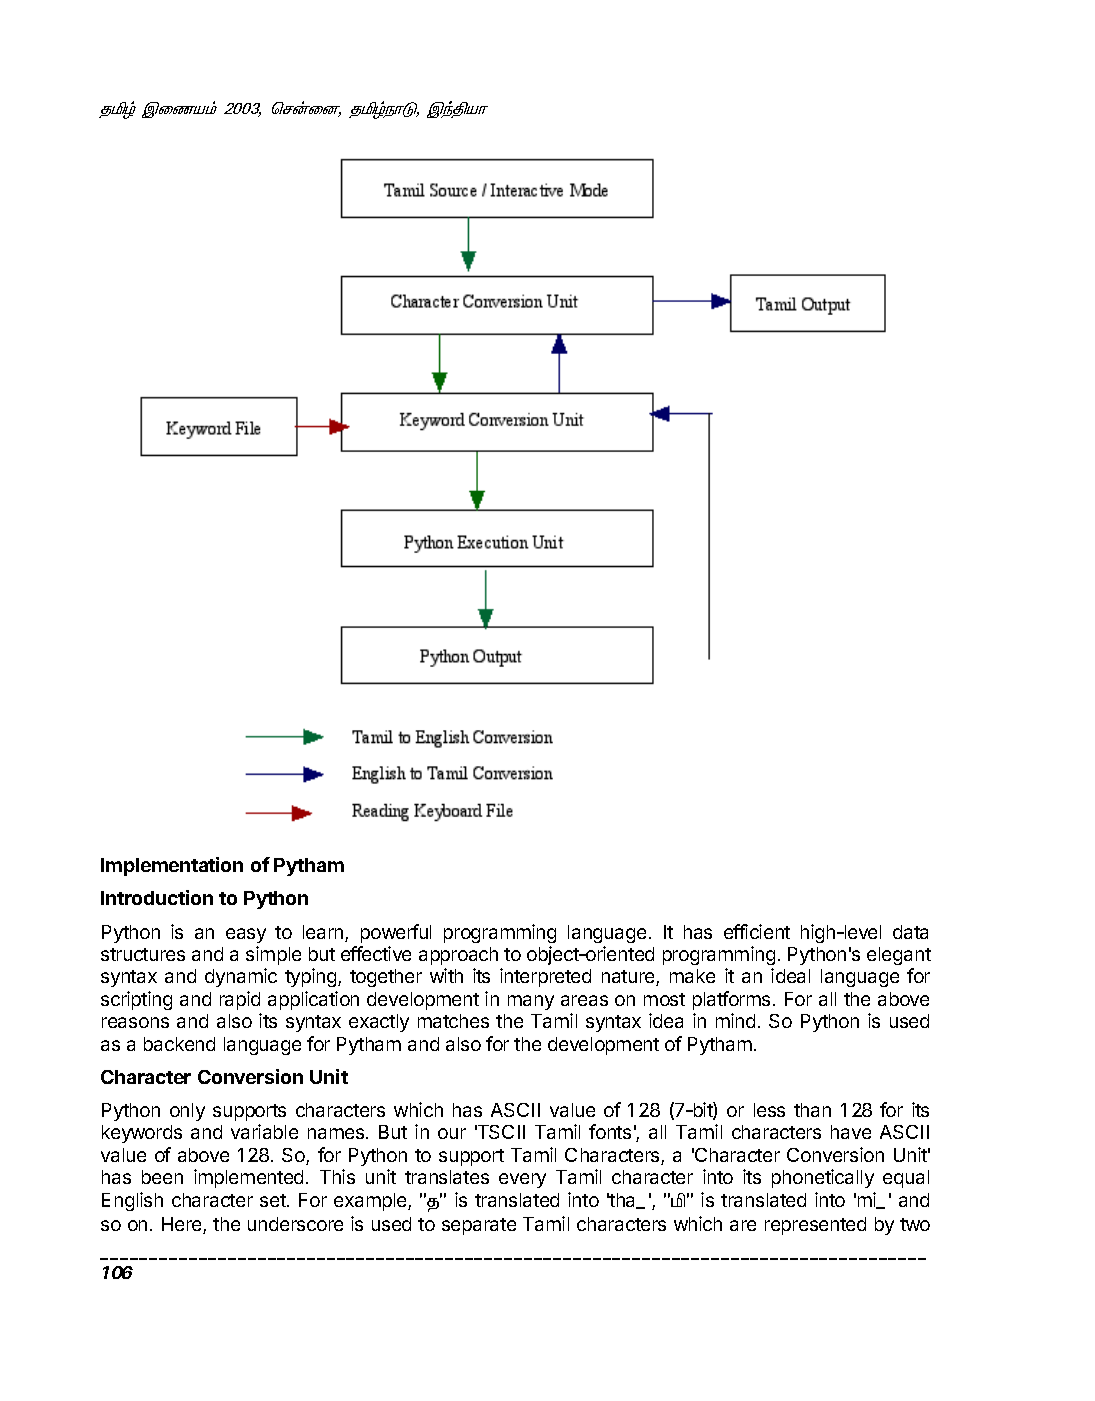 This screenshot has height=1401, width=1095. Describe the element at coordinates (172, 866) in the screenshot. I see `Implementation` at that location.
